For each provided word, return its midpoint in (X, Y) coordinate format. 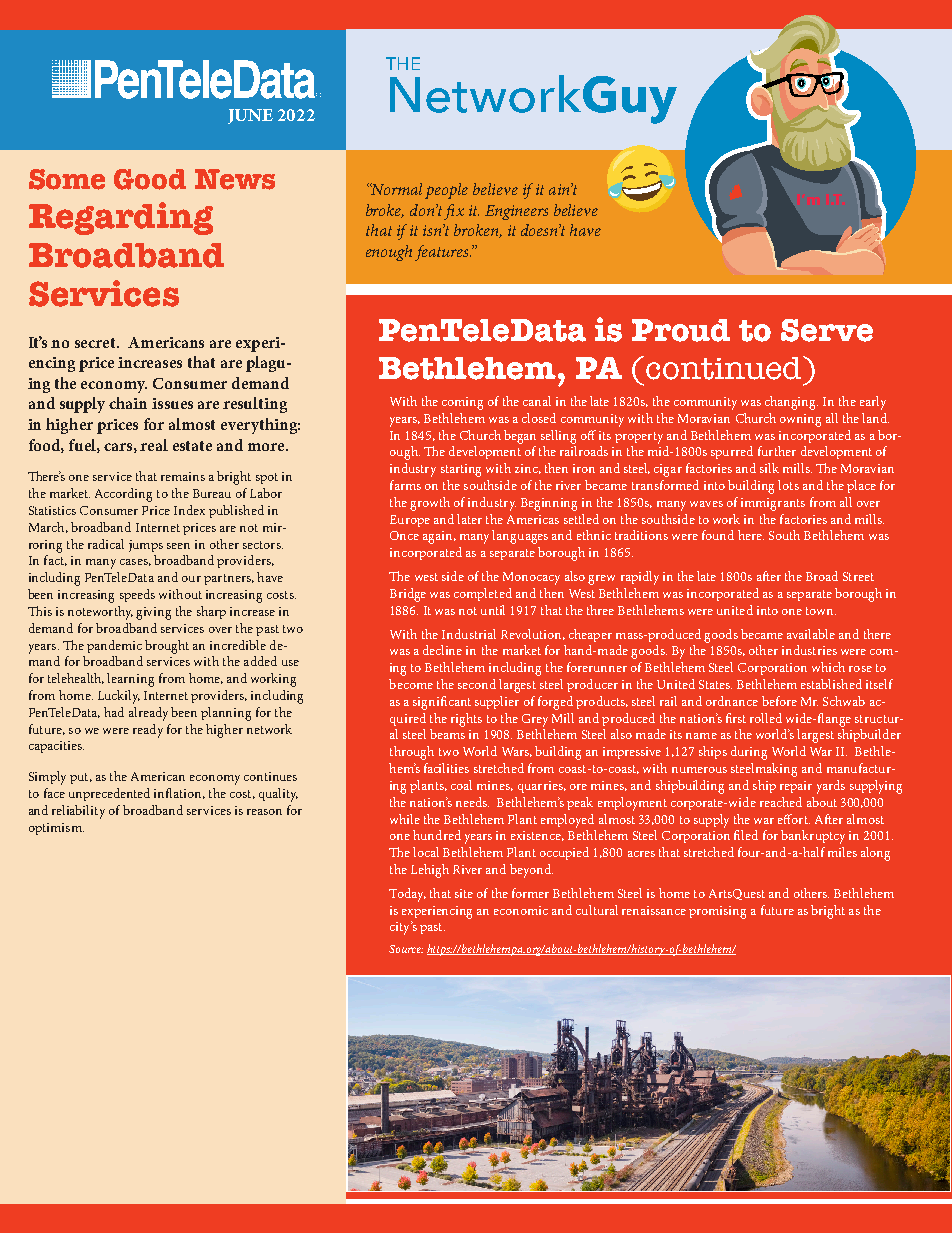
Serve (827, 330)
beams (447, 734)
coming (462, 403)
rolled (766, 718)
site (464, 893)
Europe (410, 521)
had (114, 712)
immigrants (773, 504)
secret (97, 343)
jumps (146, 546)
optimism (56, 829)
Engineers (516, 212)
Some (67, 179)
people (446, 191)
